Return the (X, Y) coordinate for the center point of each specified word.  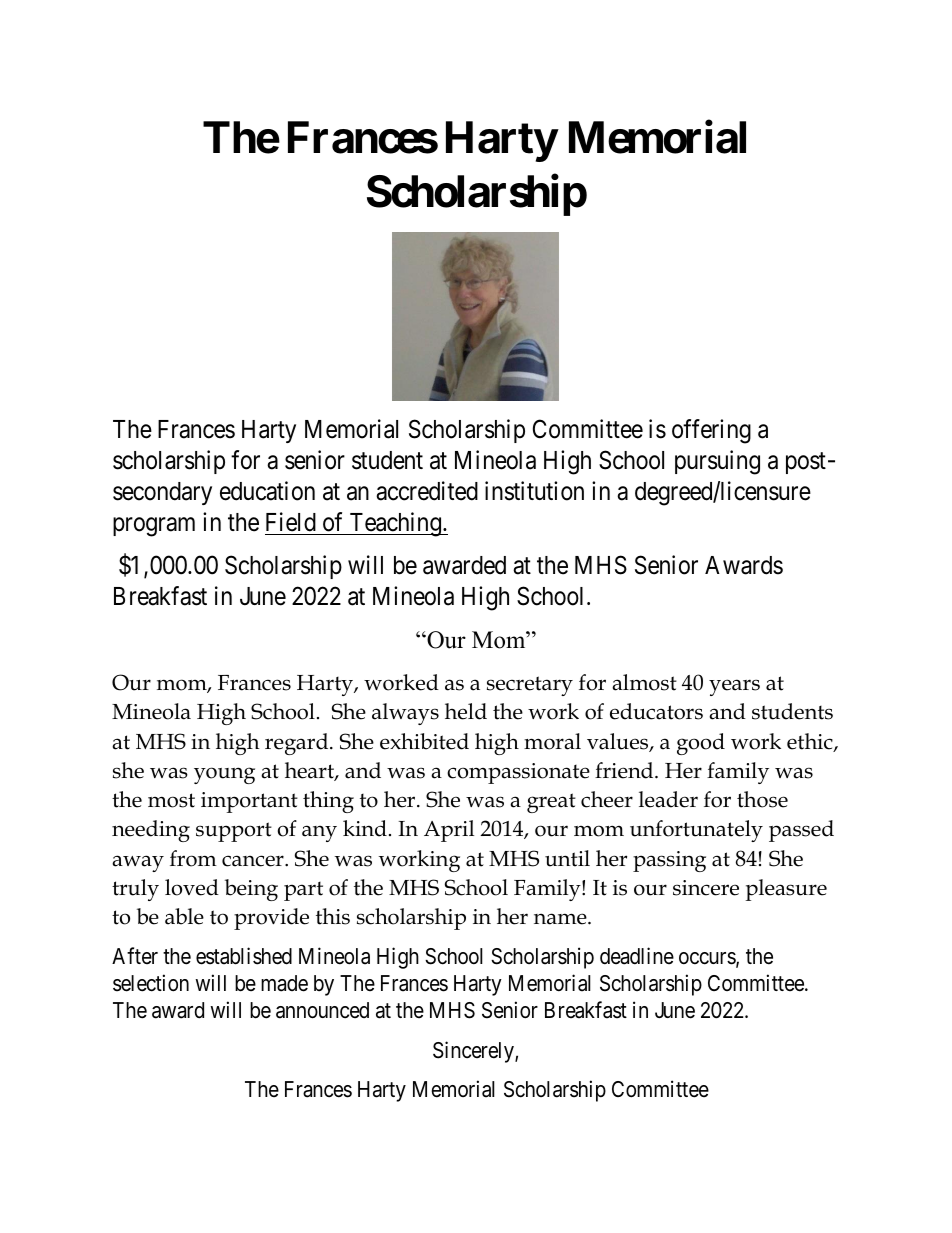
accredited (427, 491)
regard (298, 744)
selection (151, 983)
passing (669, 861)
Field (291, 522)
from (193, 858)
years (734, 687)
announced (322, 1010)
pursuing (717, 462)
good (701, 744)
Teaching (395, 524)
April (449, 831)
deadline (637, 956)
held (466, 711)
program (154, 527)
